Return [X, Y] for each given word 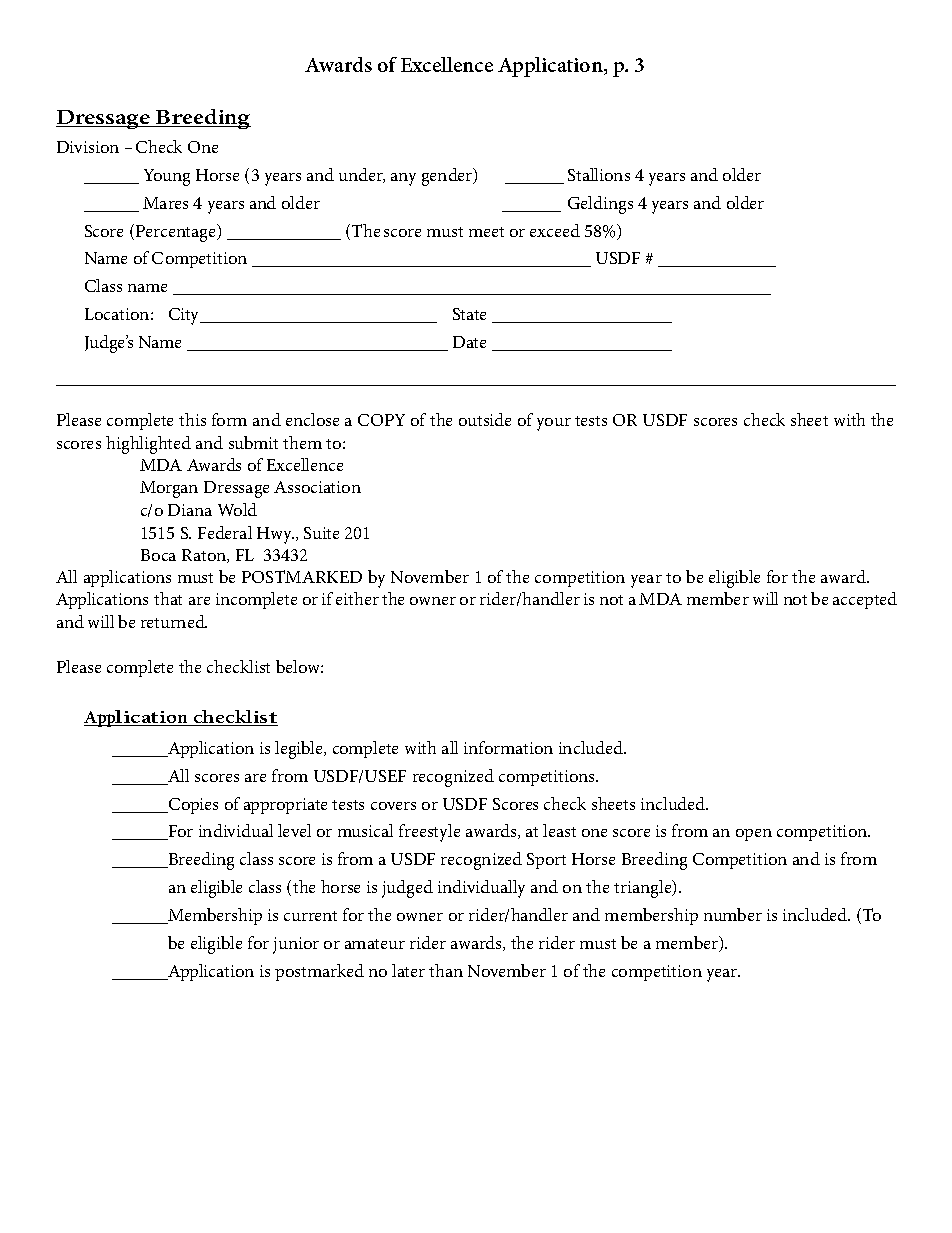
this [192, 419]
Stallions [599, 174]
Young [167, 177]
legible [300, 750]
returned [174, 621]
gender [448, 177]
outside [485, 419]
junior [296, 945]
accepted [865, 600]
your [554, 424]
